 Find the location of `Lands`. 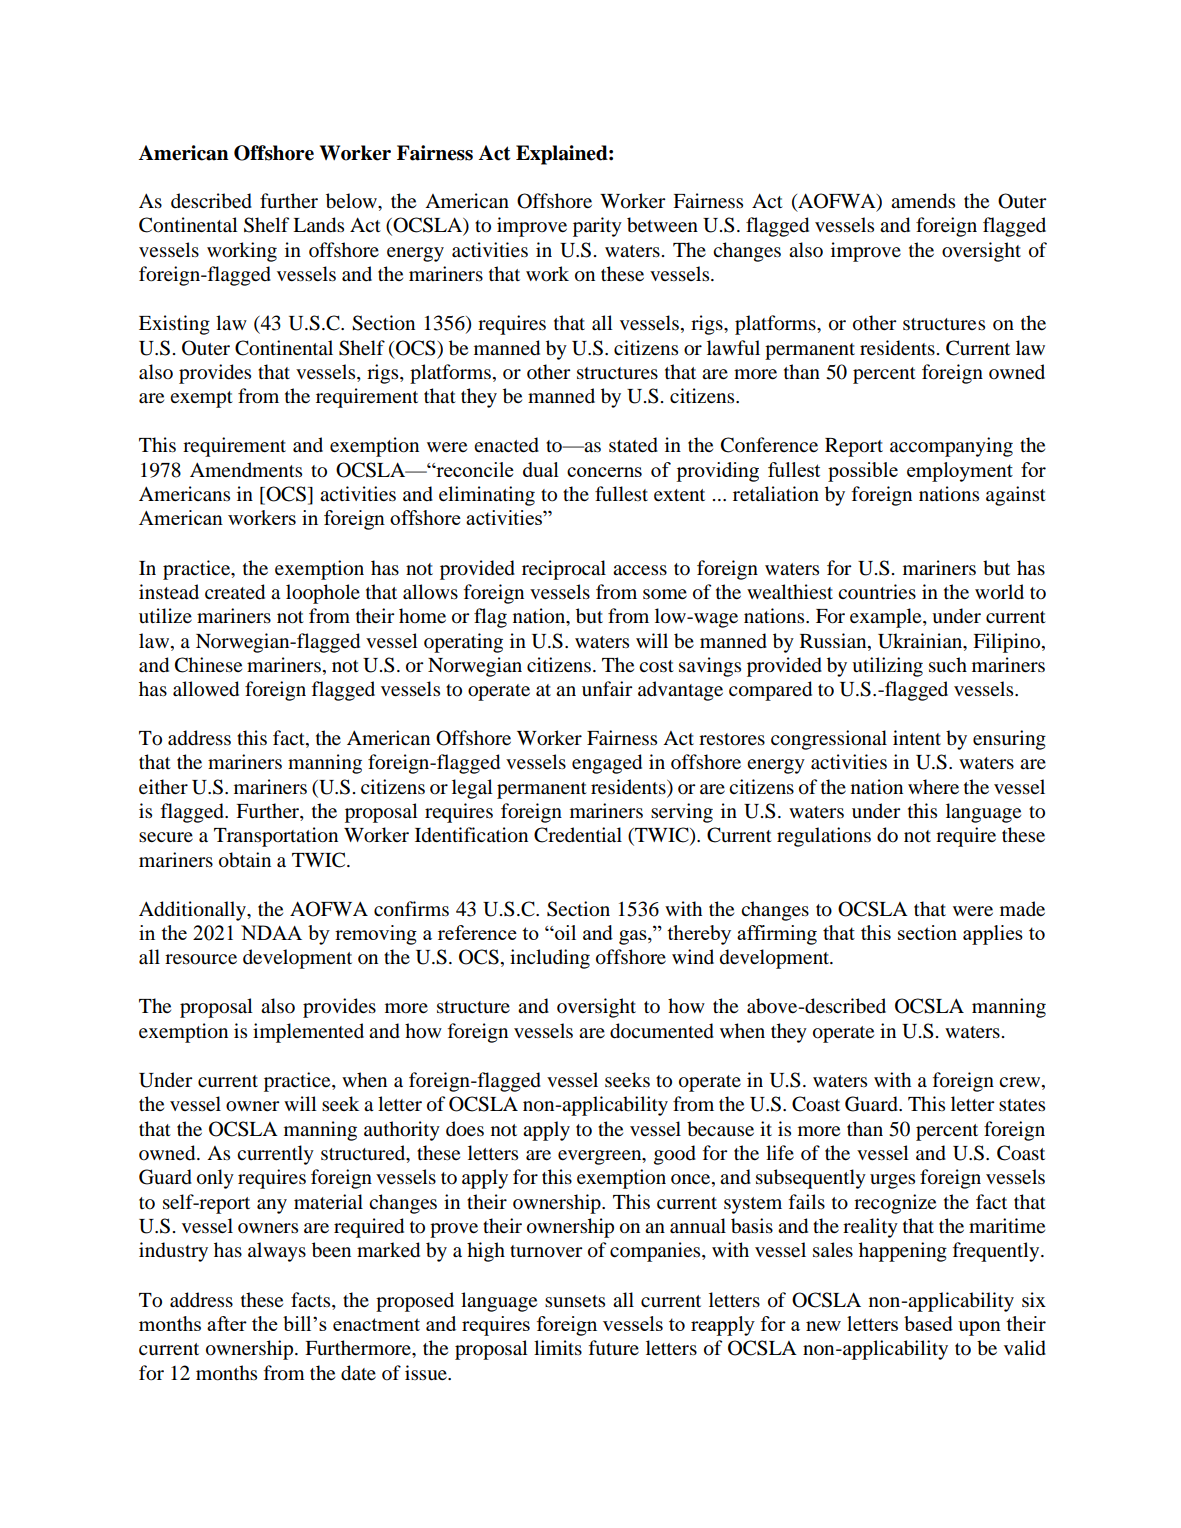

Lands is located at coordinates (318, 225).
